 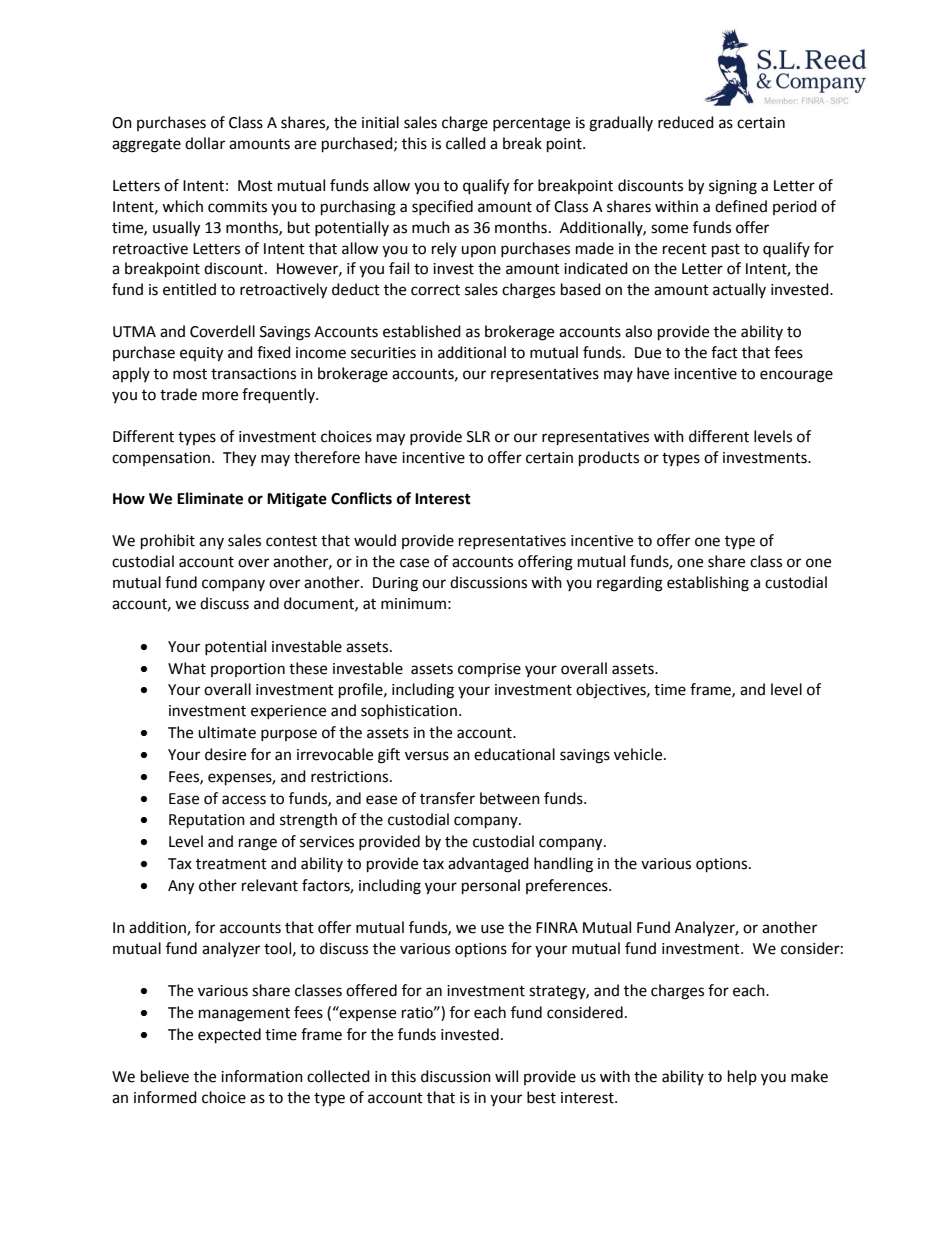 What do you see at coordinates (506, 1076) in the screenshot?
I see `will` at bounding box center [506, 1076].
